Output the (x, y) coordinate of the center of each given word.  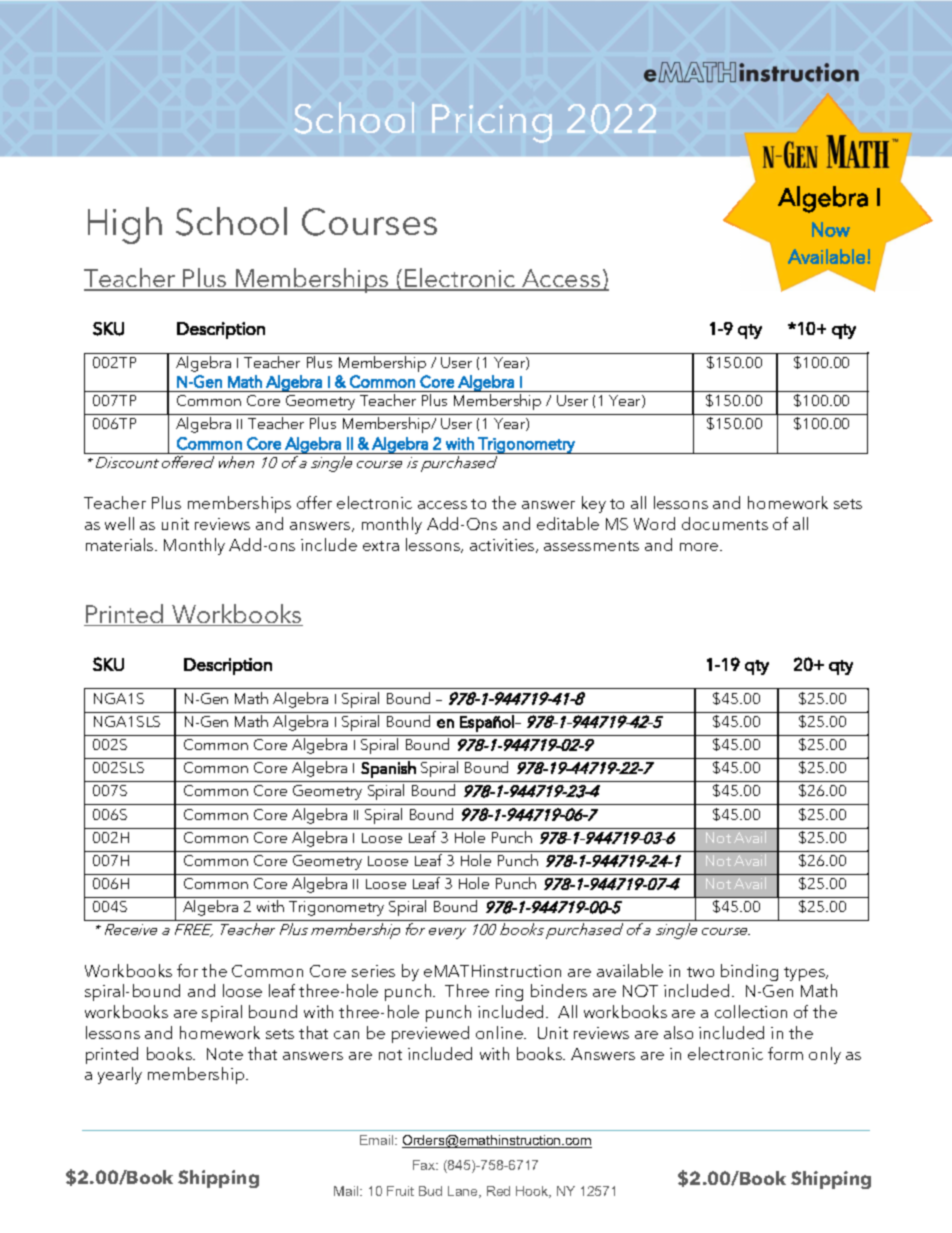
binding (749, 972)
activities (503, 546)
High (125, 225)
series (373, 971)
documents (725, 523)
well (119, 523)
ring (509, 993)
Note (225, 1054)
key (594, 504)
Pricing (492, 123)
